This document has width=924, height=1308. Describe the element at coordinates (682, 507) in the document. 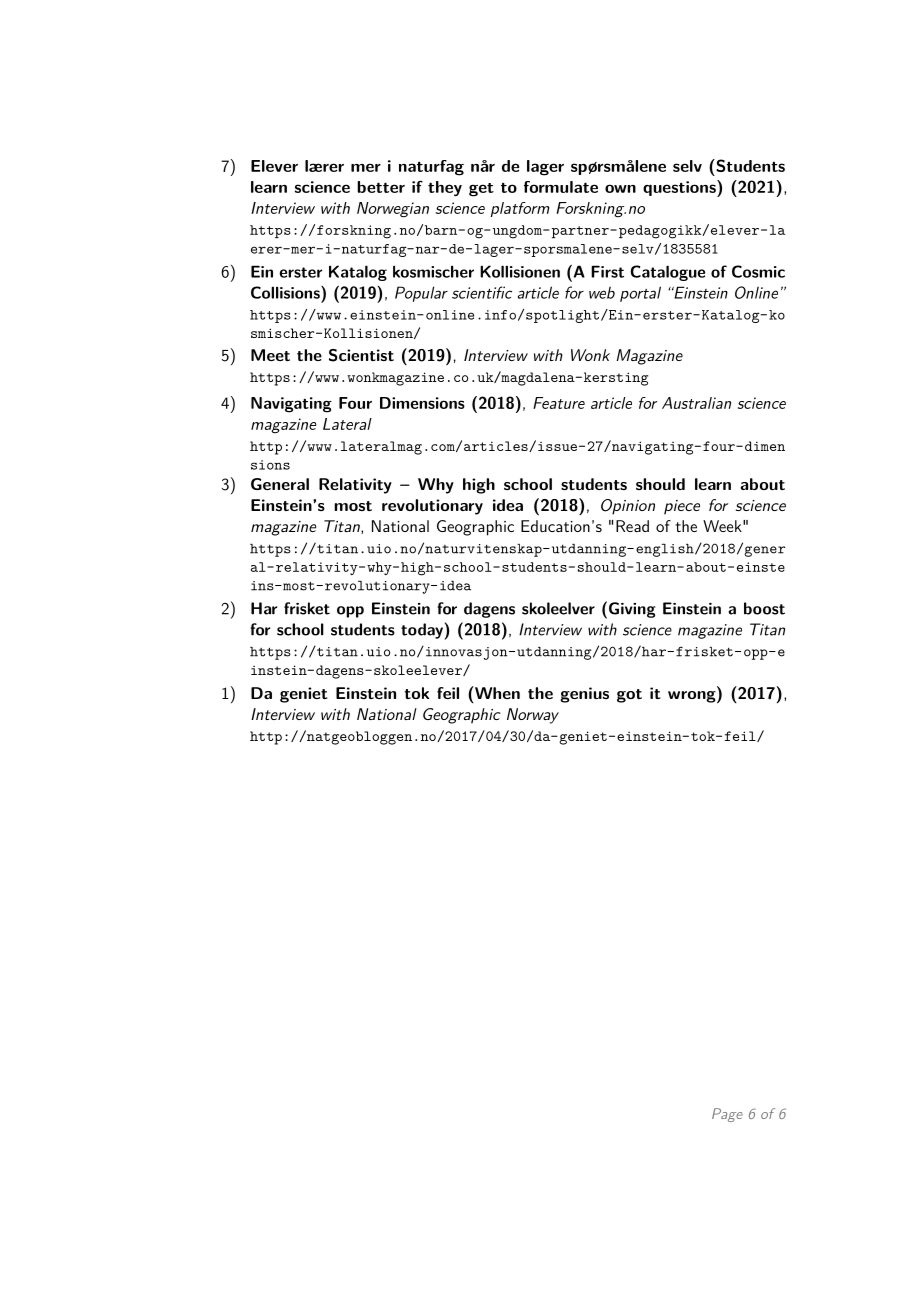

I see `piece` at that location.
